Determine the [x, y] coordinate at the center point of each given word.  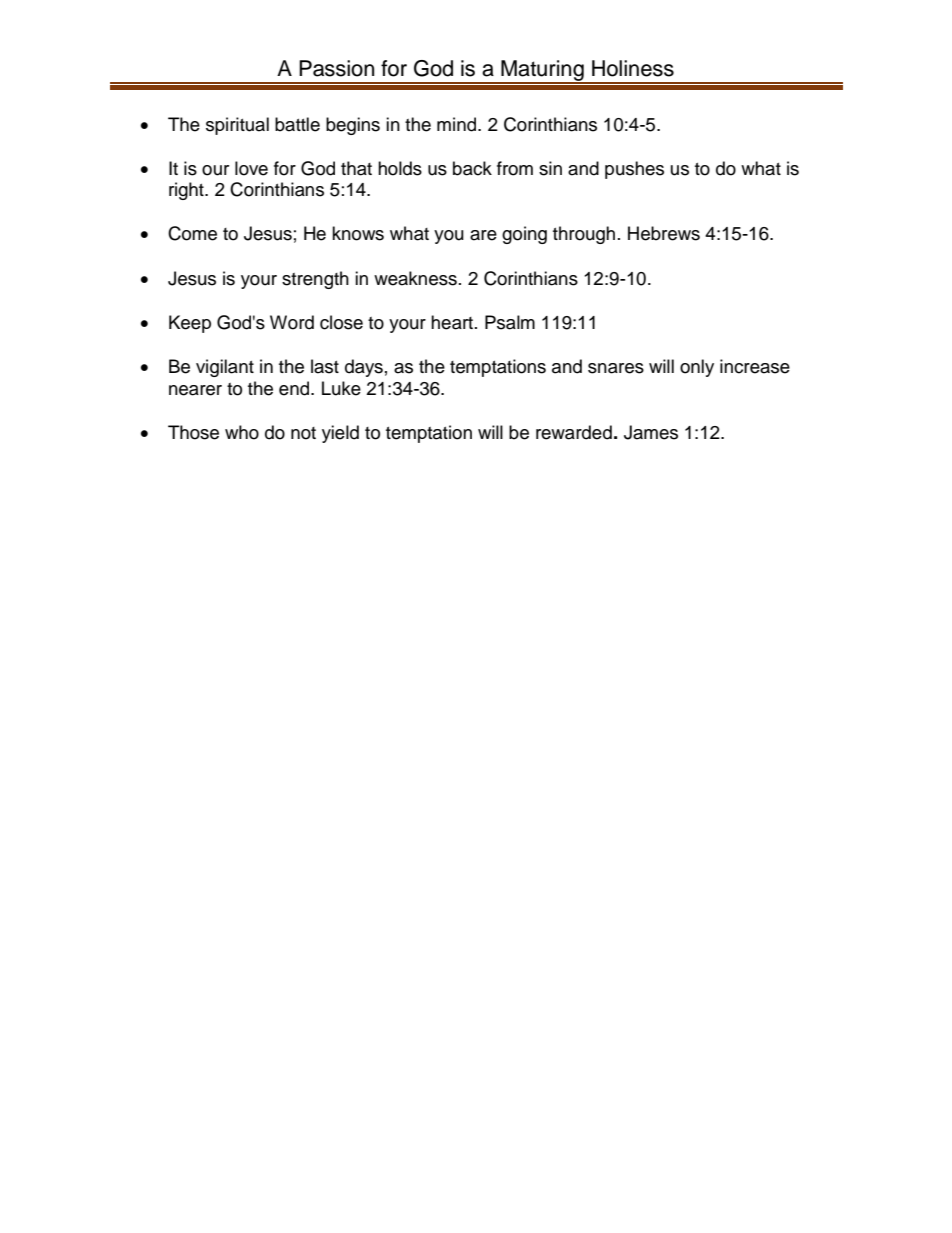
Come [192, 233]
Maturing [542, 71]
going [524, 235]
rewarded [574, 432]
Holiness [633, 68]
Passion [336, 68]
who [242, 432]
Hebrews [664, 233]
